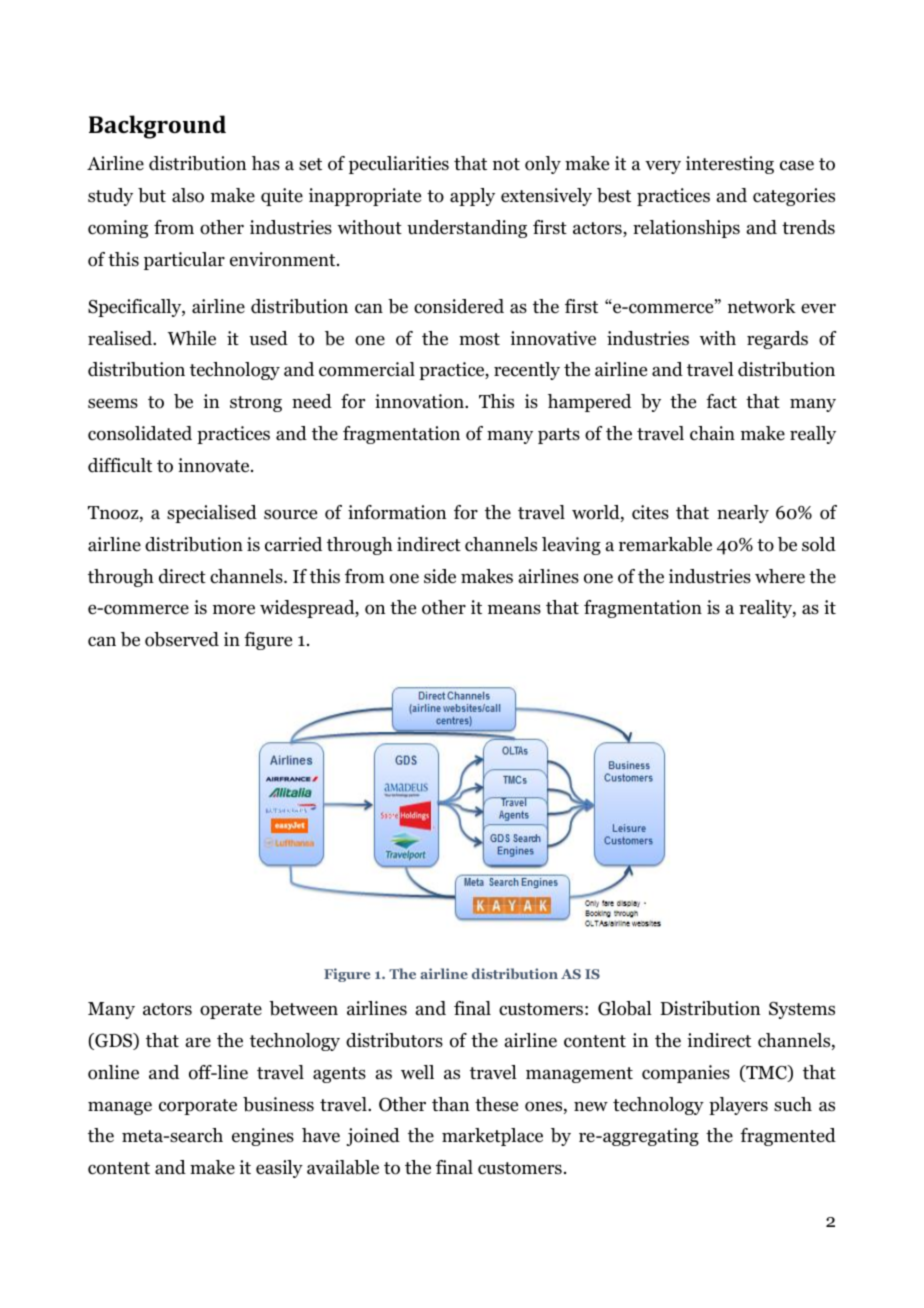 This document has width=924, height=1308. I want to click on marketplace, so click(492, 1137).
